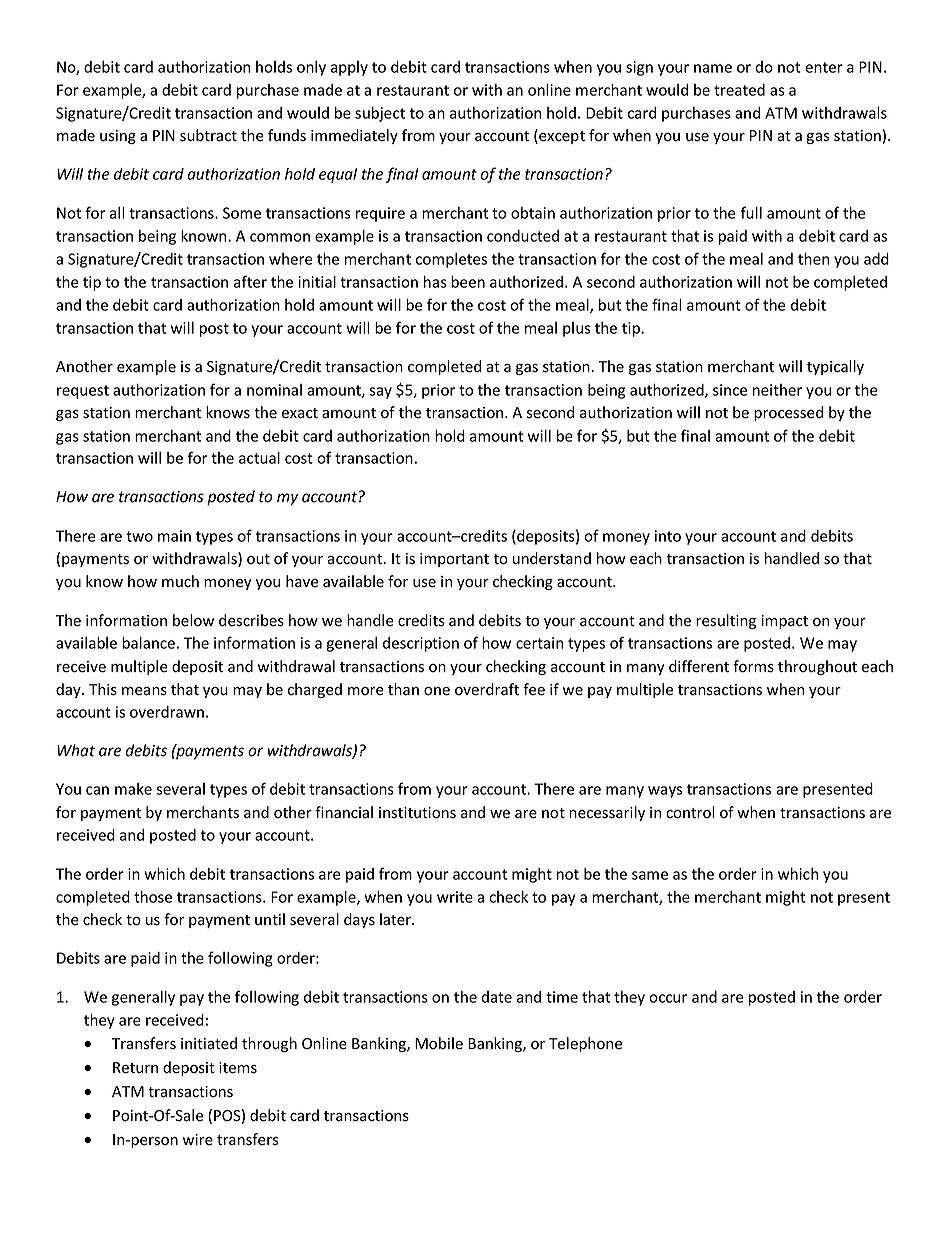 The height and width of the document is (1233, 952). I want to click on control, so click(690, 812).
